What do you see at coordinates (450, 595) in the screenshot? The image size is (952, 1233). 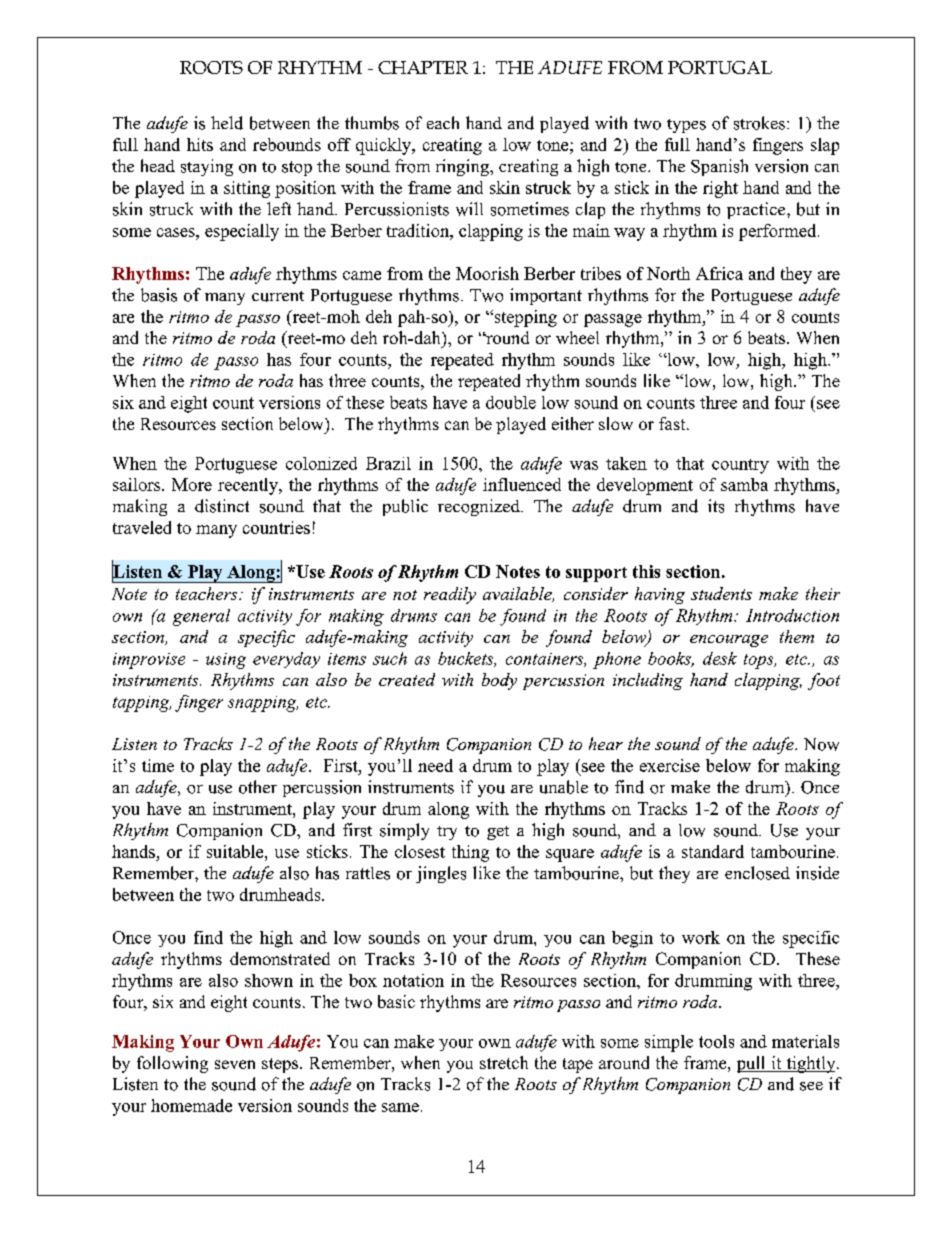 I see `readily` at bounding box center [450, 595].
